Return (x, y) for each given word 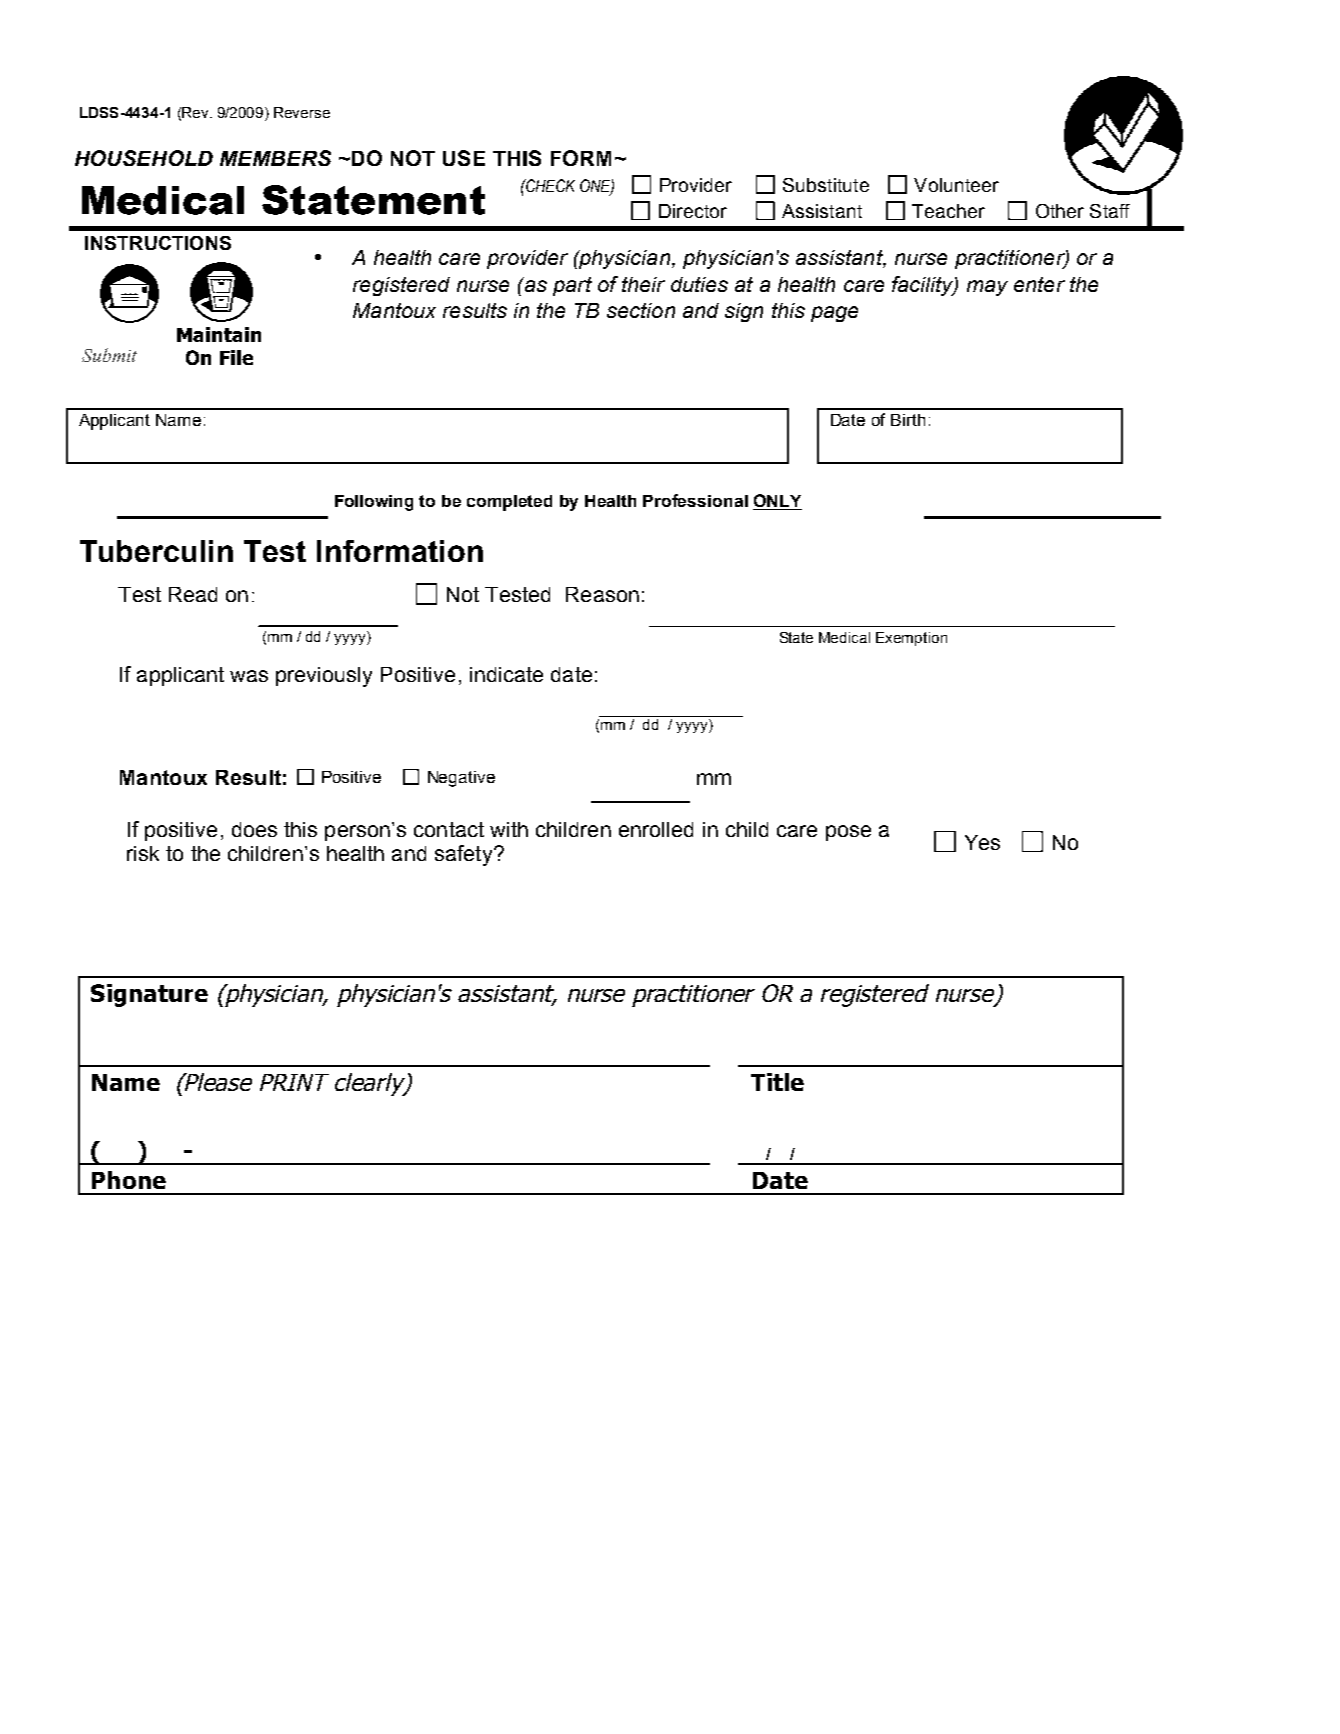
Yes (982, 842)
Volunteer (956, 185)
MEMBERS (275, 158)
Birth (908, 420)
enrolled (656, 829)
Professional (695, 500)
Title (777, 1082)
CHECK (549, 185)
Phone (129, 1180)
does (254, 829)
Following (374, 503)
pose (848, 833)
